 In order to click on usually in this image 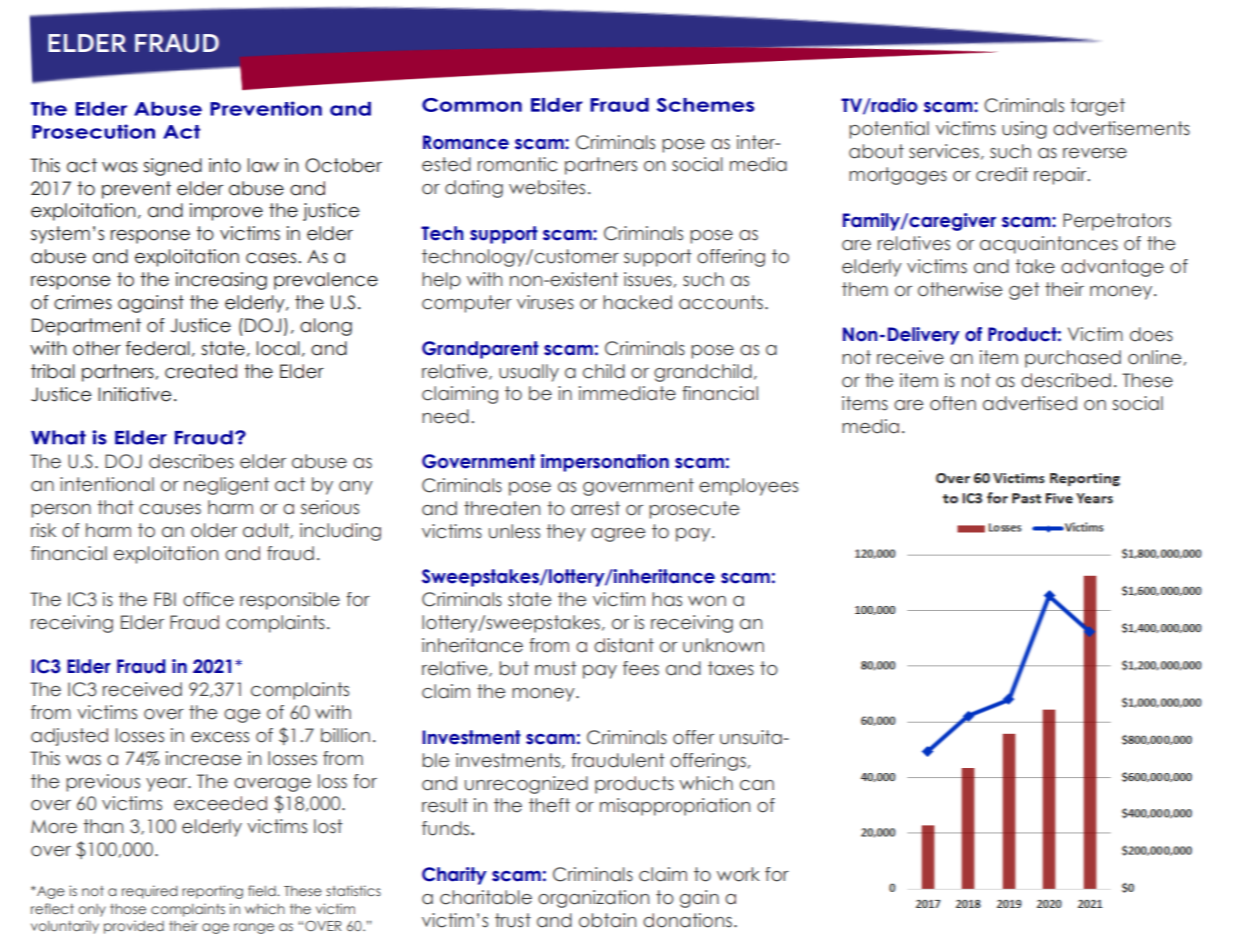, I will do `click(529, 373)`.
